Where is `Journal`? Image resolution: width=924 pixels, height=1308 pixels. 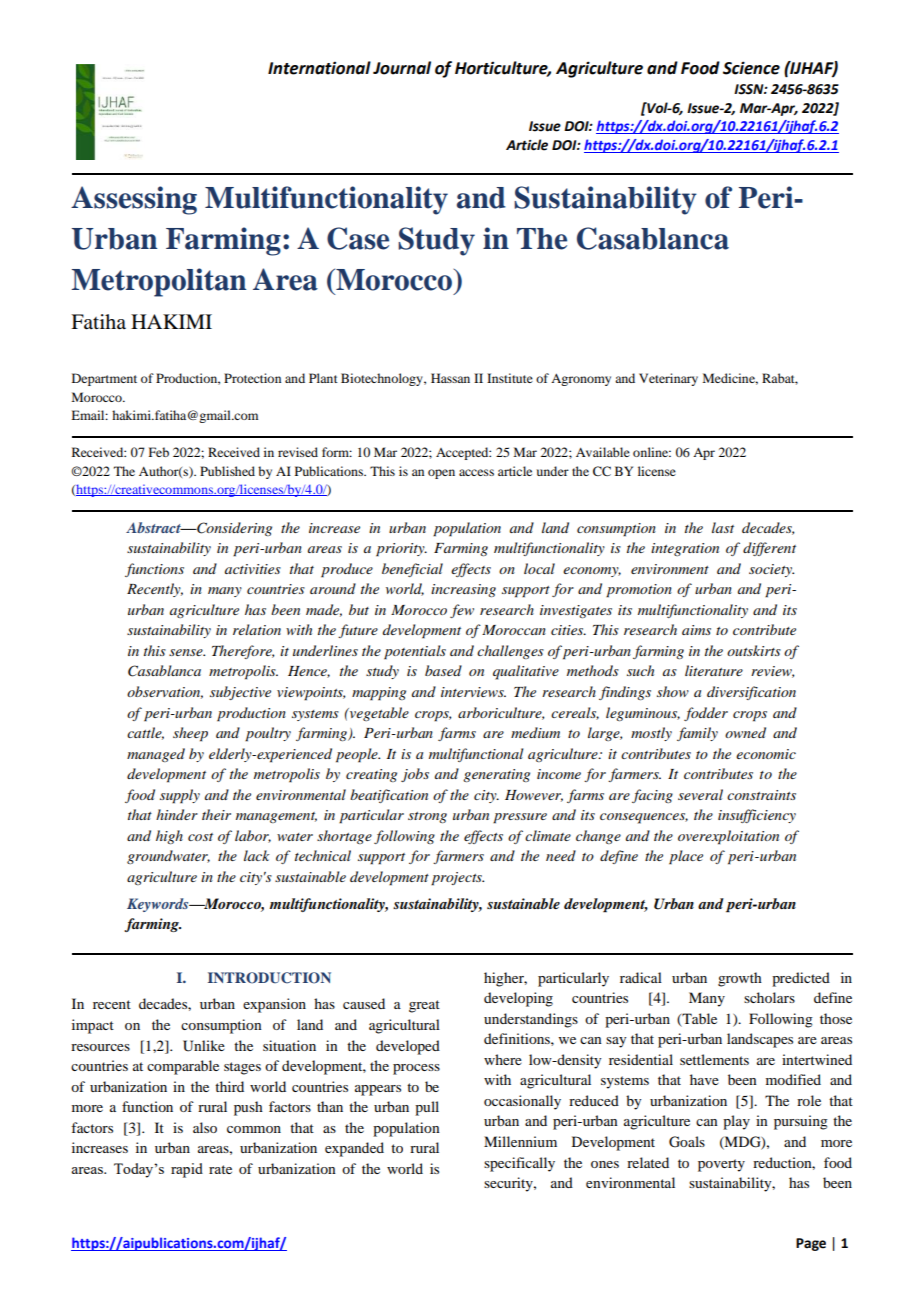 Journal is located at coordinates (402, 68).
